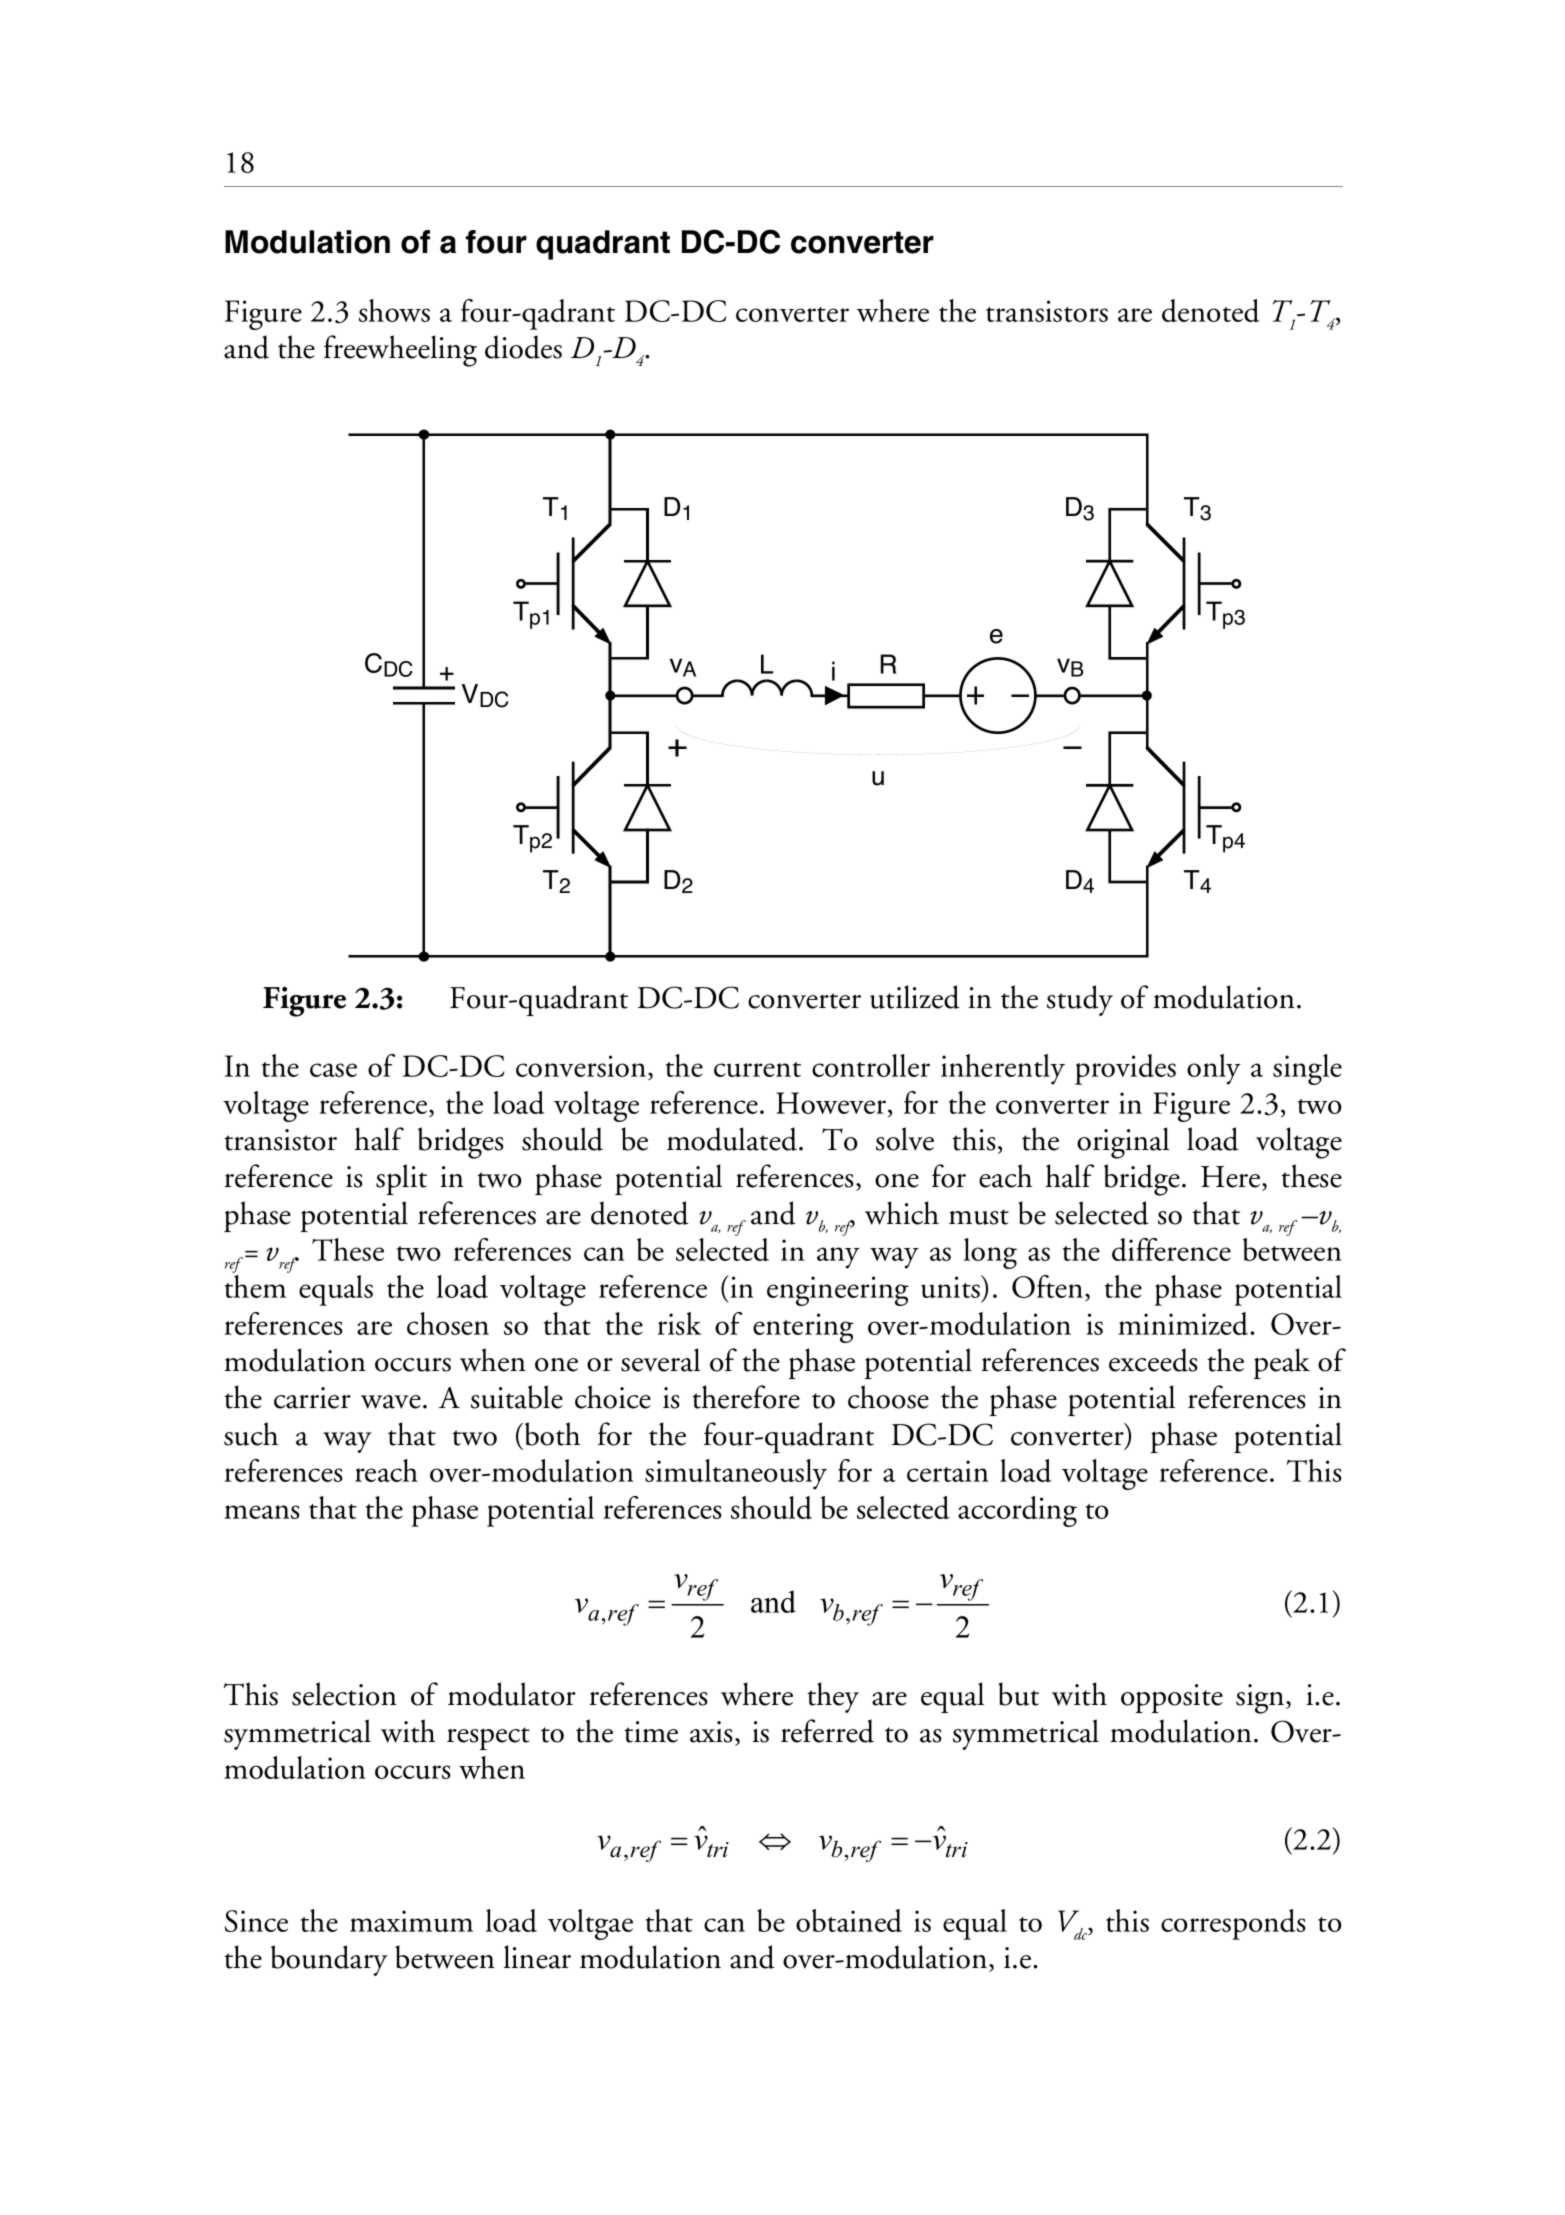 Image resolution: width=1565 pixels, height=2215 pixels. I want to click on utilized, so click(915, 997).
